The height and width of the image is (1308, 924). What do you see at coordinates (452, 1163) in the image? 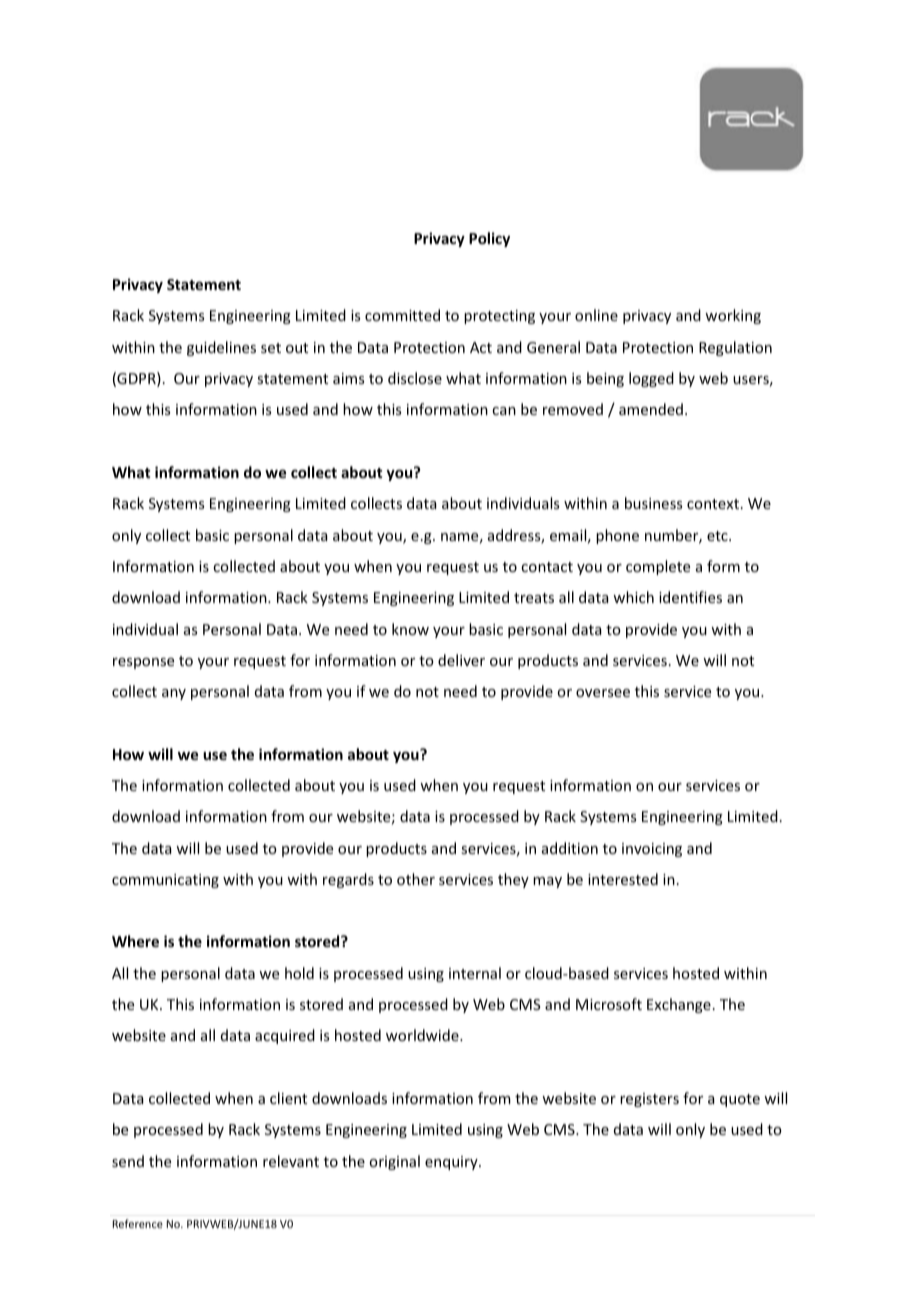
I see `enquiry` at bounding box center [452, 1163].
